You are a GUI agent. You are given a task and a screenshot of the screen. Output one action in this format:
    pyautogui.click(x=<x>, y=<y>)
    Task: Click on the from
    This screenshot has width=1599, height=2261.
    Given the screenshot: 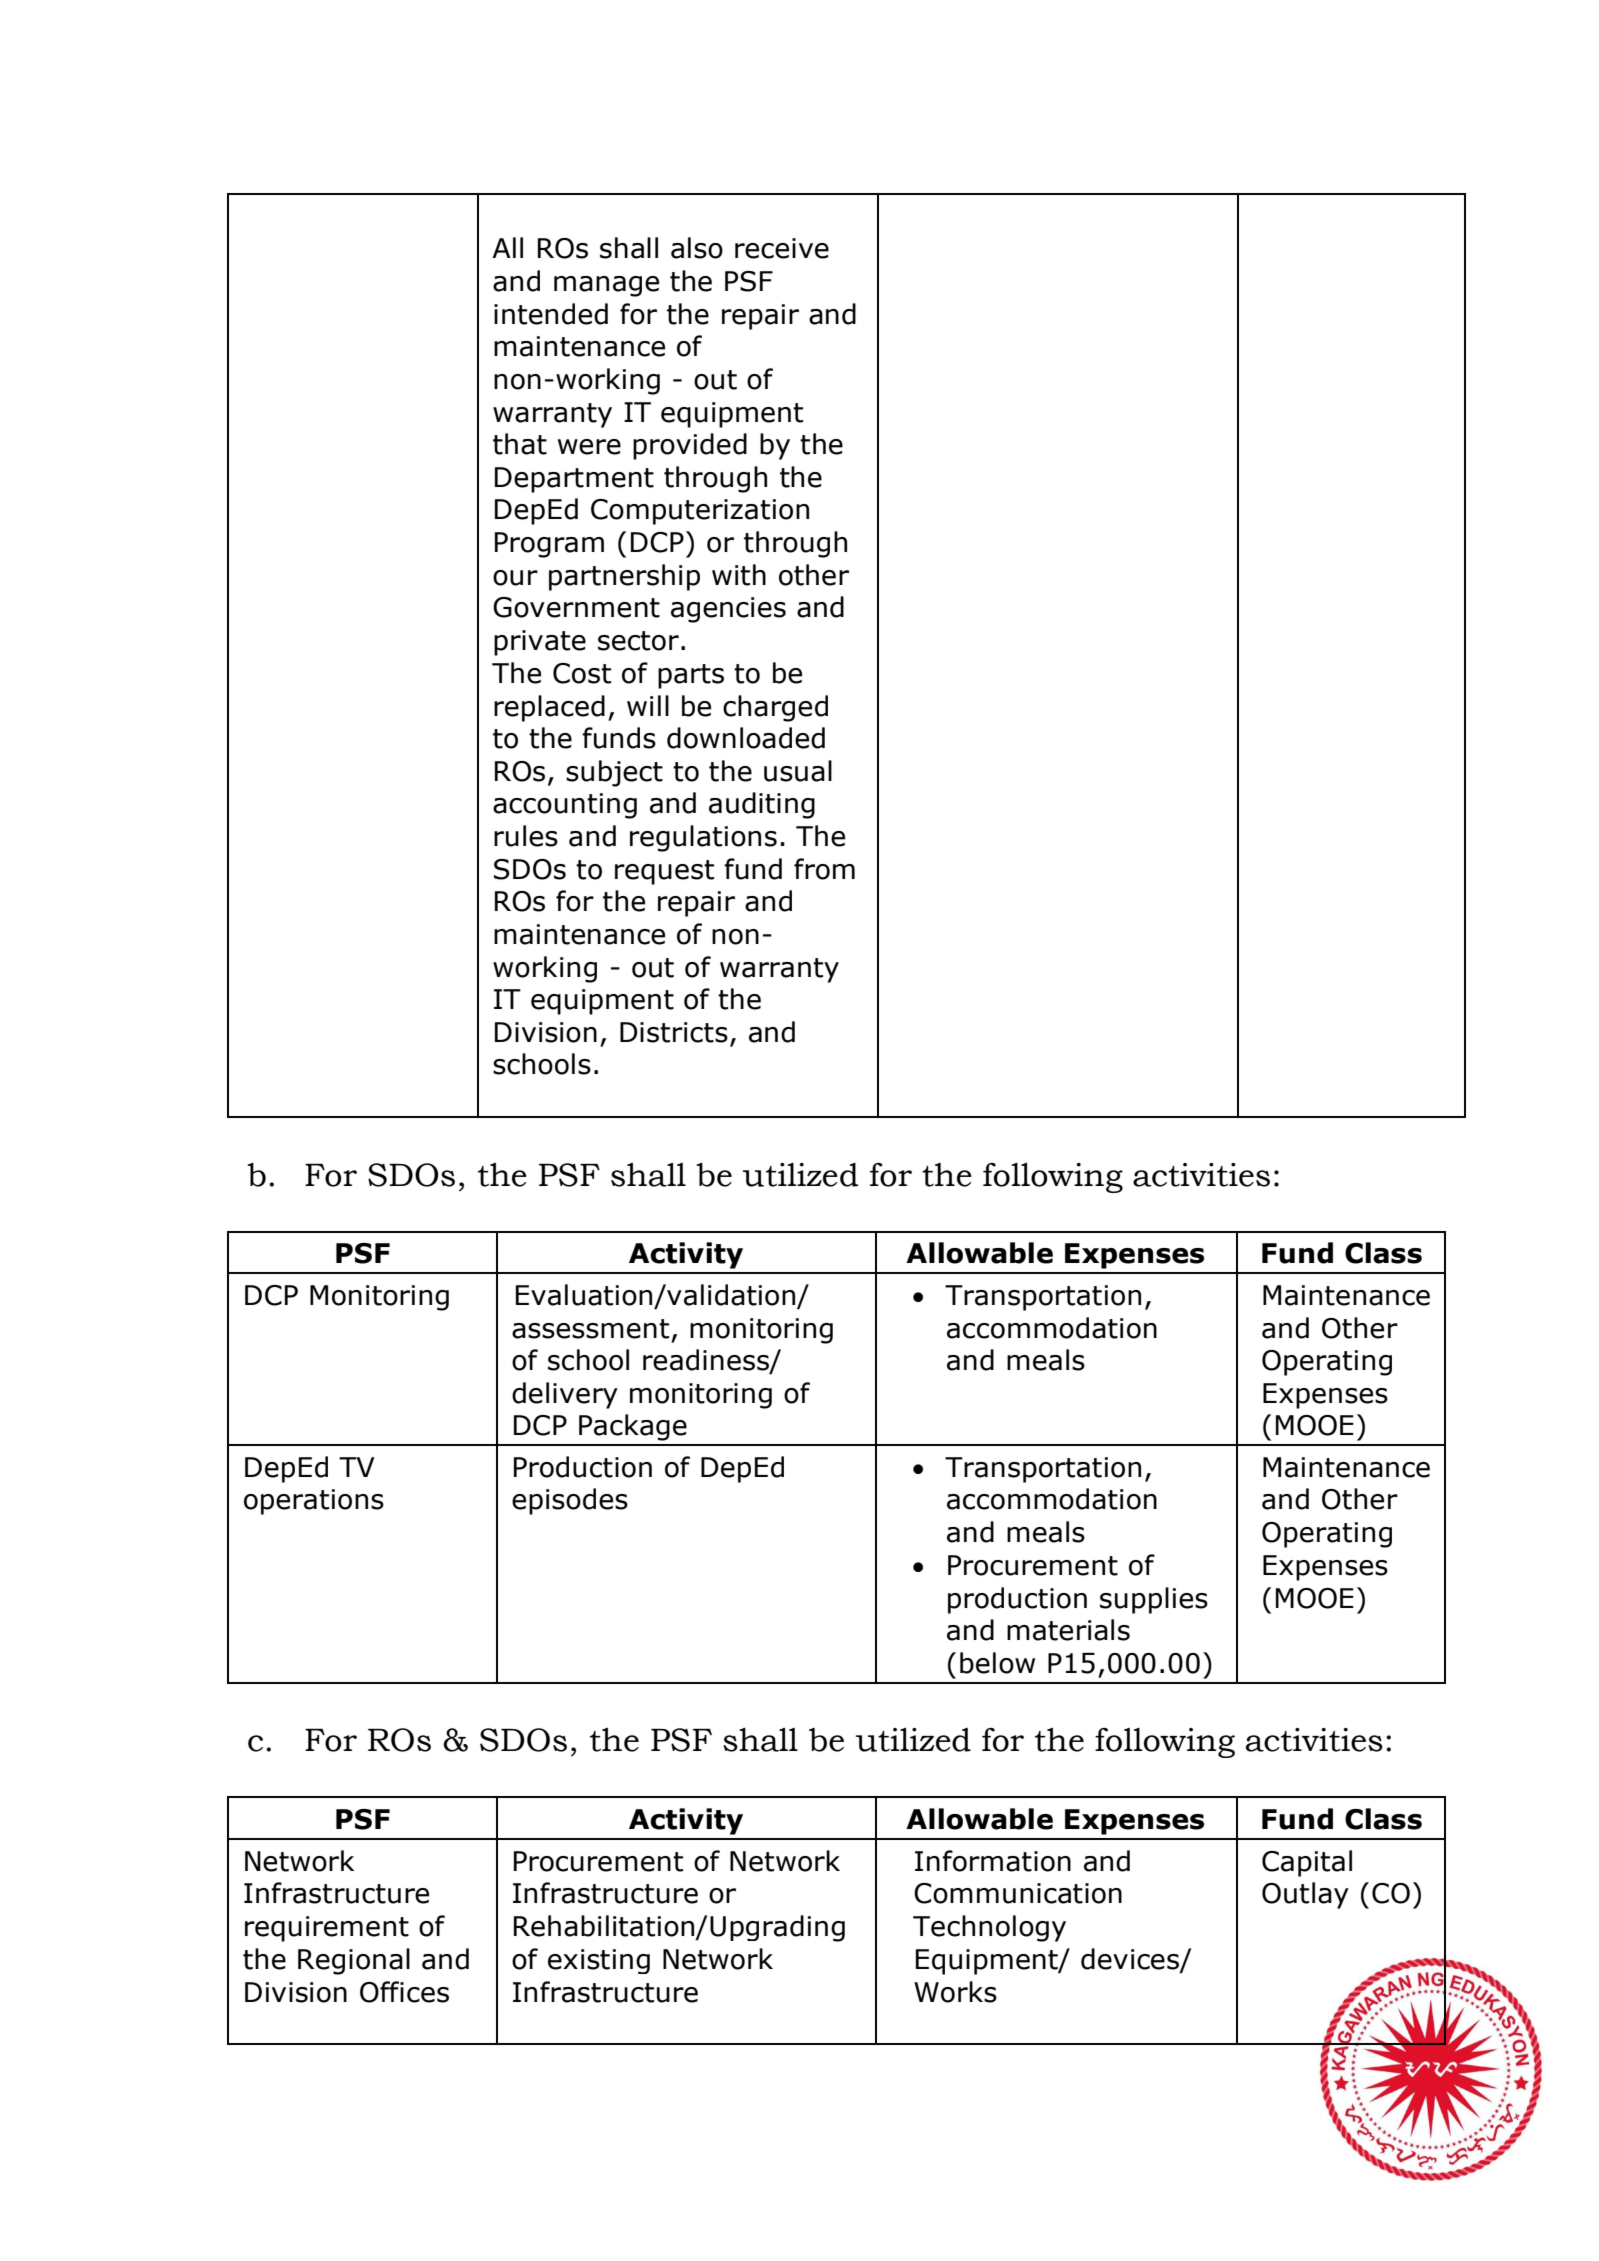 What is the action you would take?
    pyautogui.click(x=824, y=869)
